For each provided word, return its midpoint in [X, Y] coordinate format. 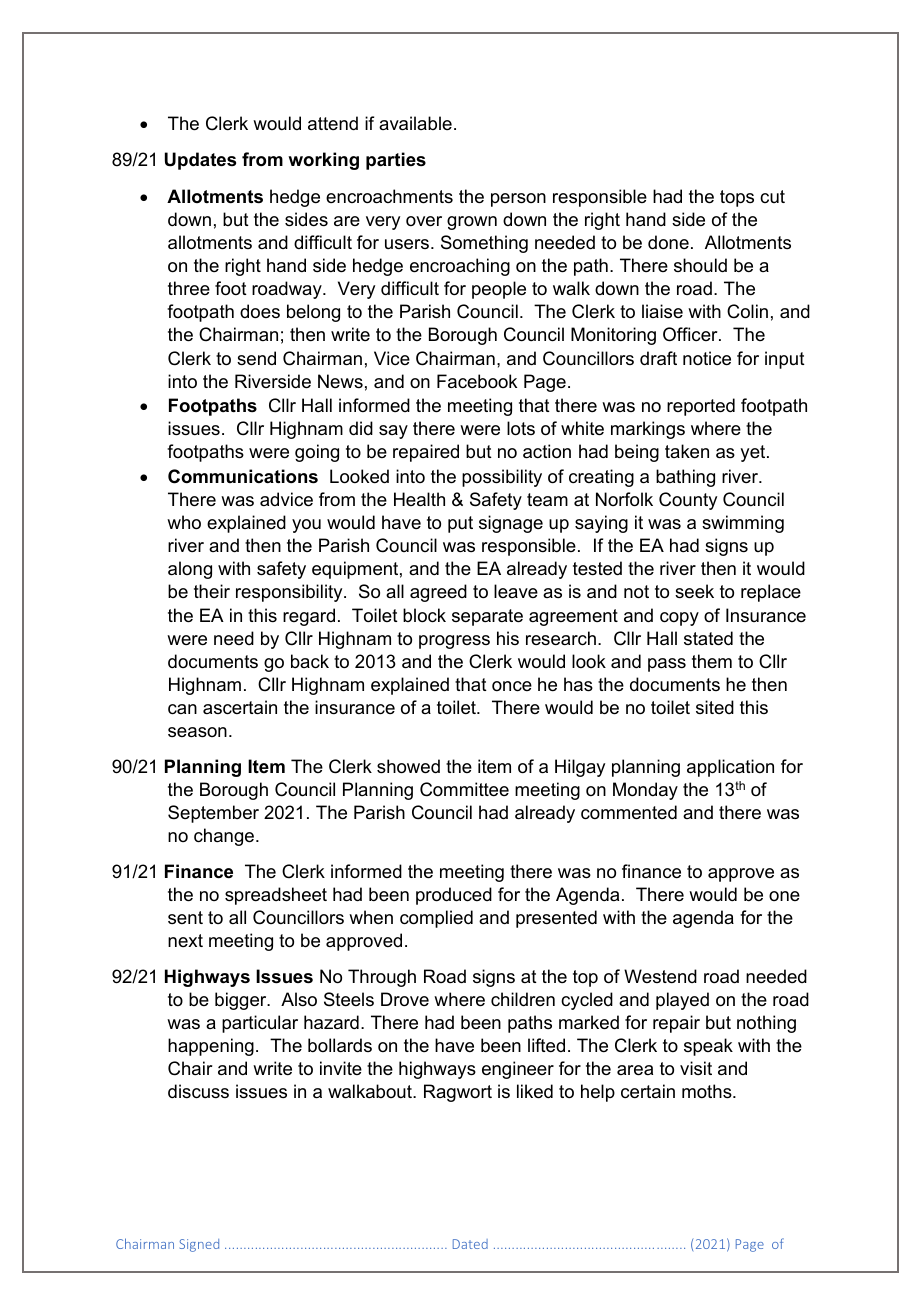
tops [737, 198]
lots [521, 428]
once [512, 686]
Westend [660, 976]
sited [715, 707]
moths [708, 1091]
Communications [243, 476]
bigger [242, 1001]
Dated [470, 1244]
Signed [199, 1245]
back [310, 661]
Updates [200, 161]
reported [701, 407]
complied [436, 919]
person [518, 200]
